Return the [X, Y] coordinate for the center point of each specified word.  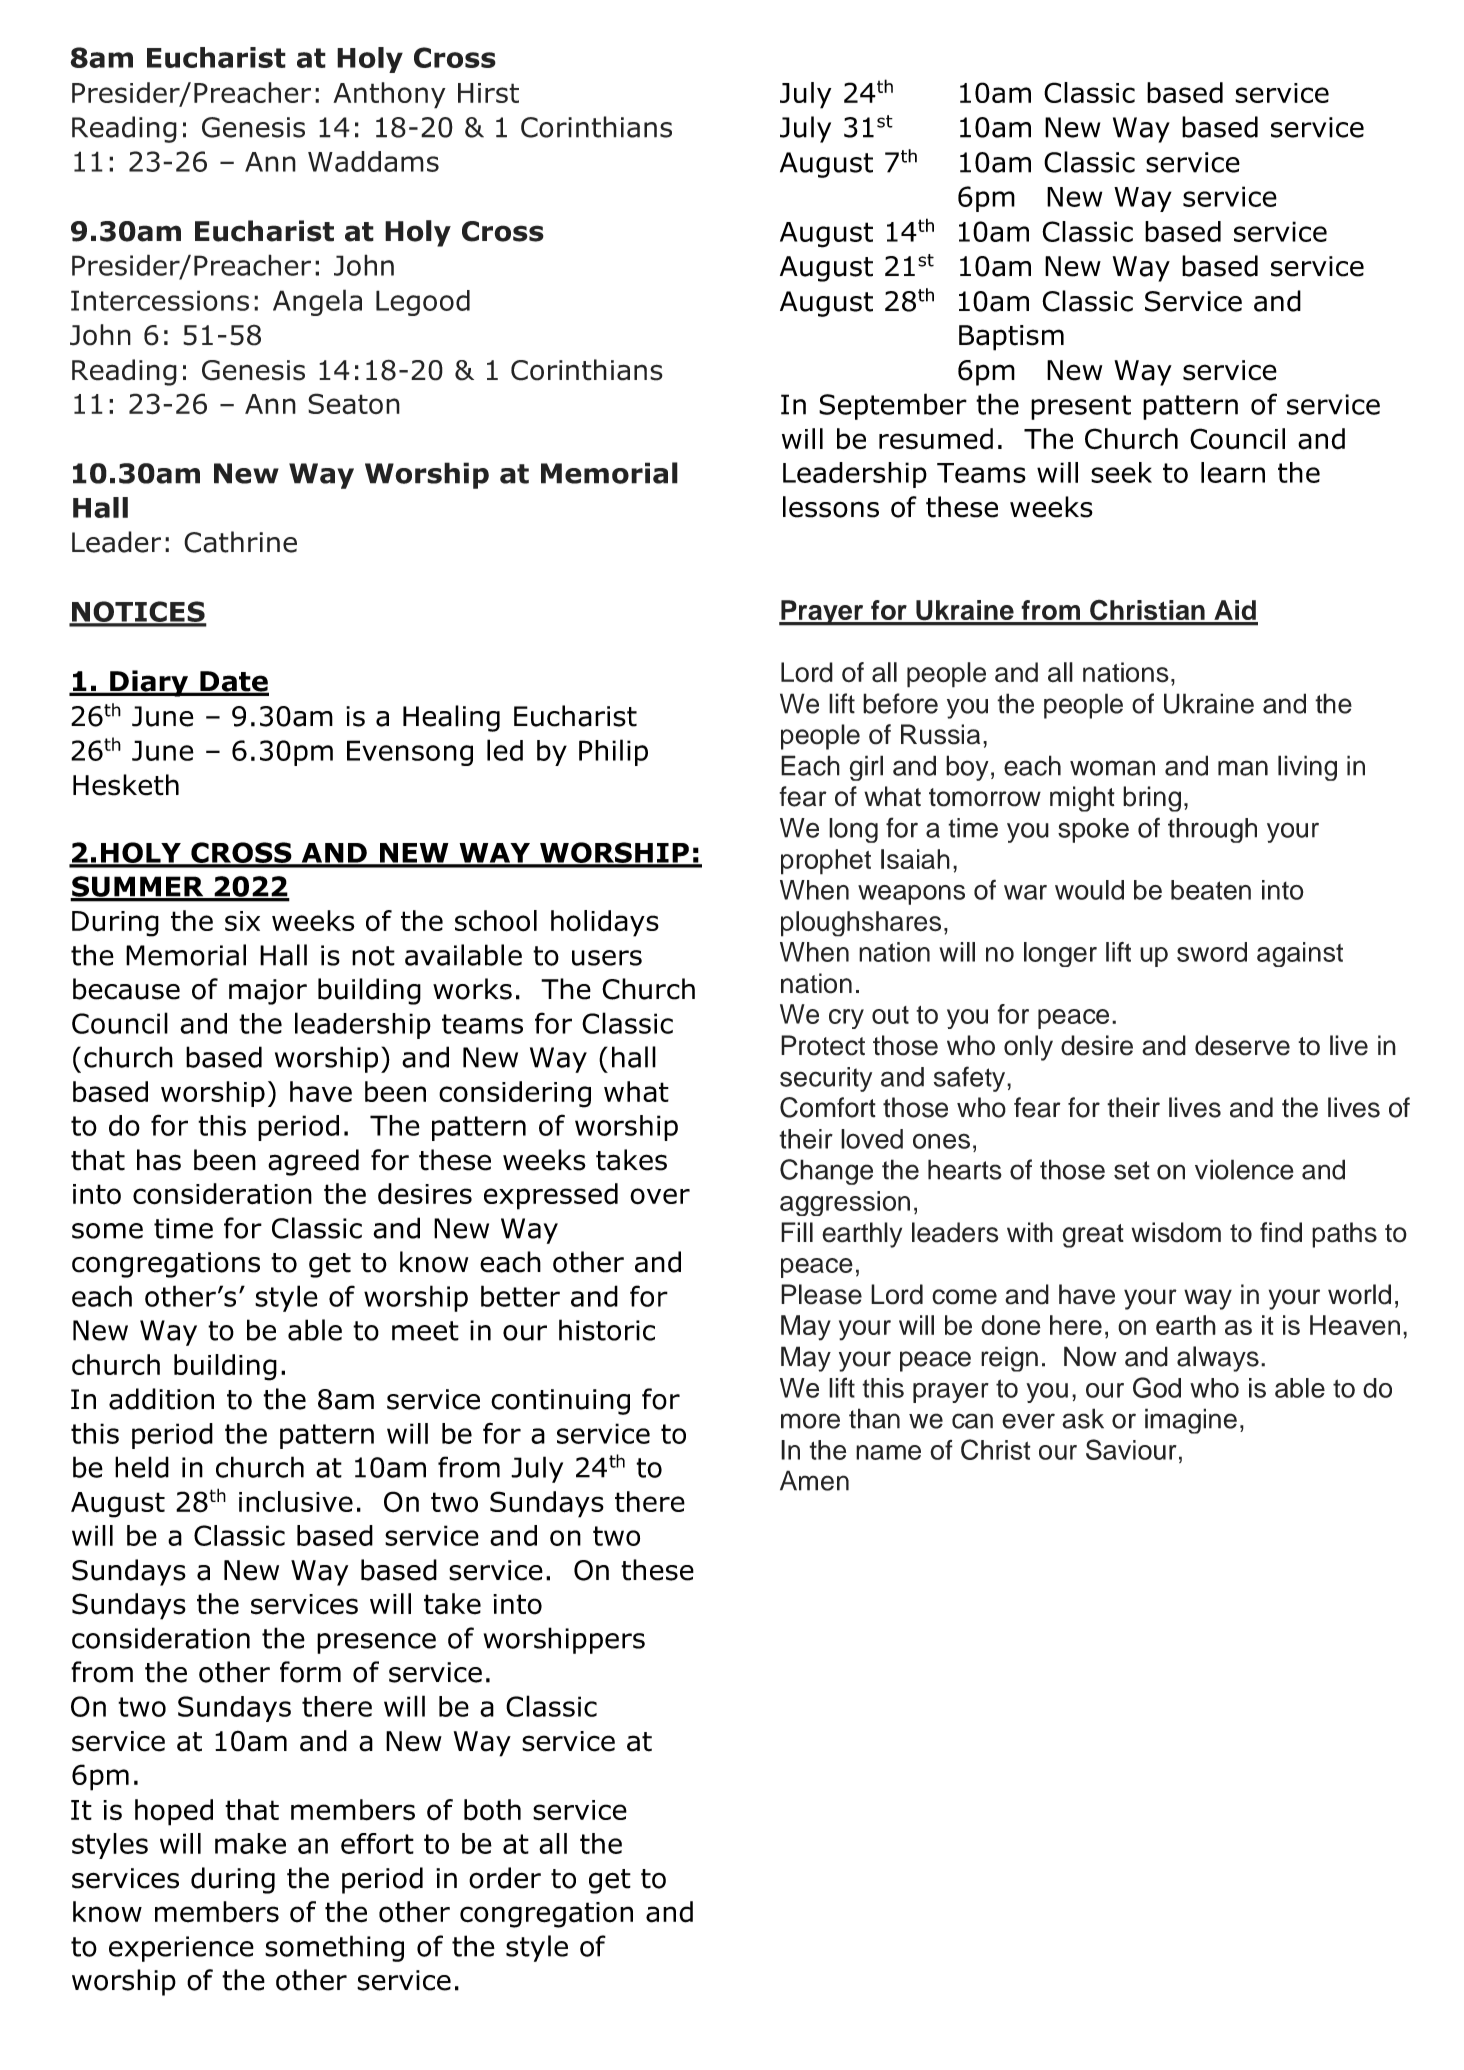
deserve [1242, 1045]
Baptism [1011, 338]
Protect [823, 1045]
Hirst [488, 93]
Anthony [389, 95]
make [250, 1843]
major [268, 992]
